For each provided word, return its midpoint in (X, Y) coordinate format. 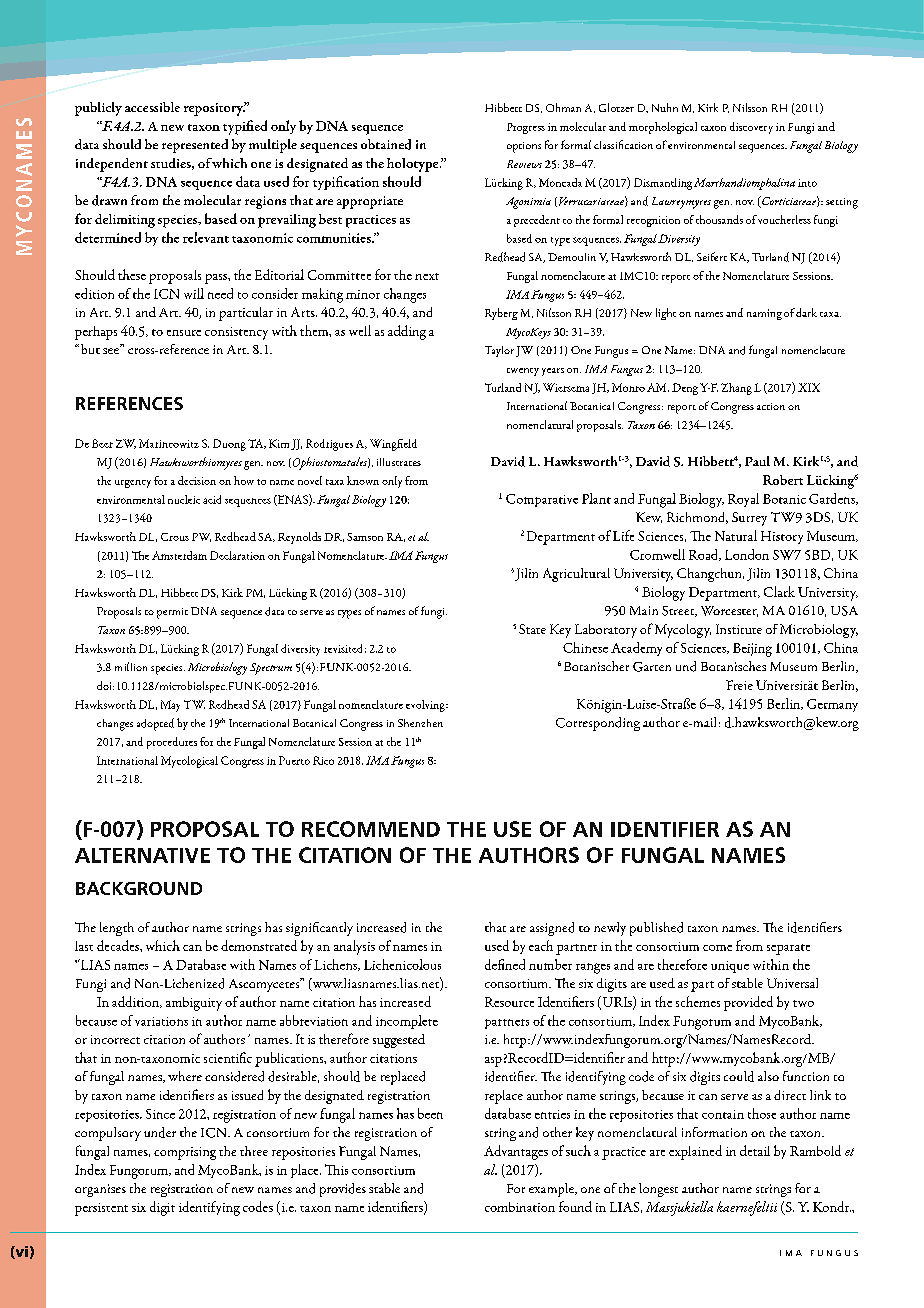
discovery (751, 128)
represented (195, 146)
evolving (426, 706)
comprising (185, 1153)
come (717, 948)
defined (505, 964)
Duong (229, 445)
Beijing (752, 650)
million (131, 666)
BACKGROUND (139, 888)
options (524, 147)
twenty (523, 372)
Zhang (736, 389)
